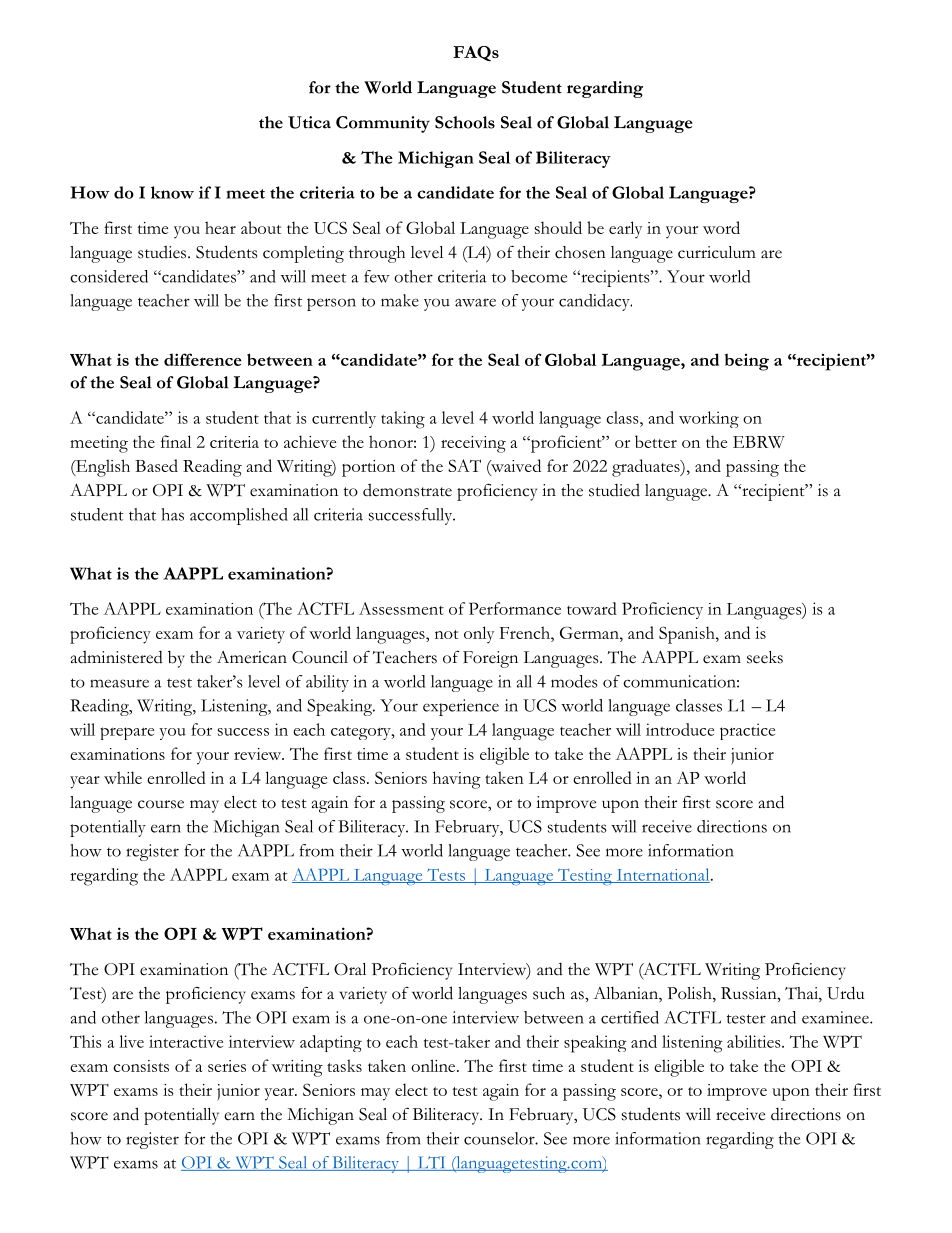 The width and height of the screenshot is (952, 1233). What do you see at coordinates (845, 993) in the screenshot?
I see `Urdu` at bounding box center [845, 993].
